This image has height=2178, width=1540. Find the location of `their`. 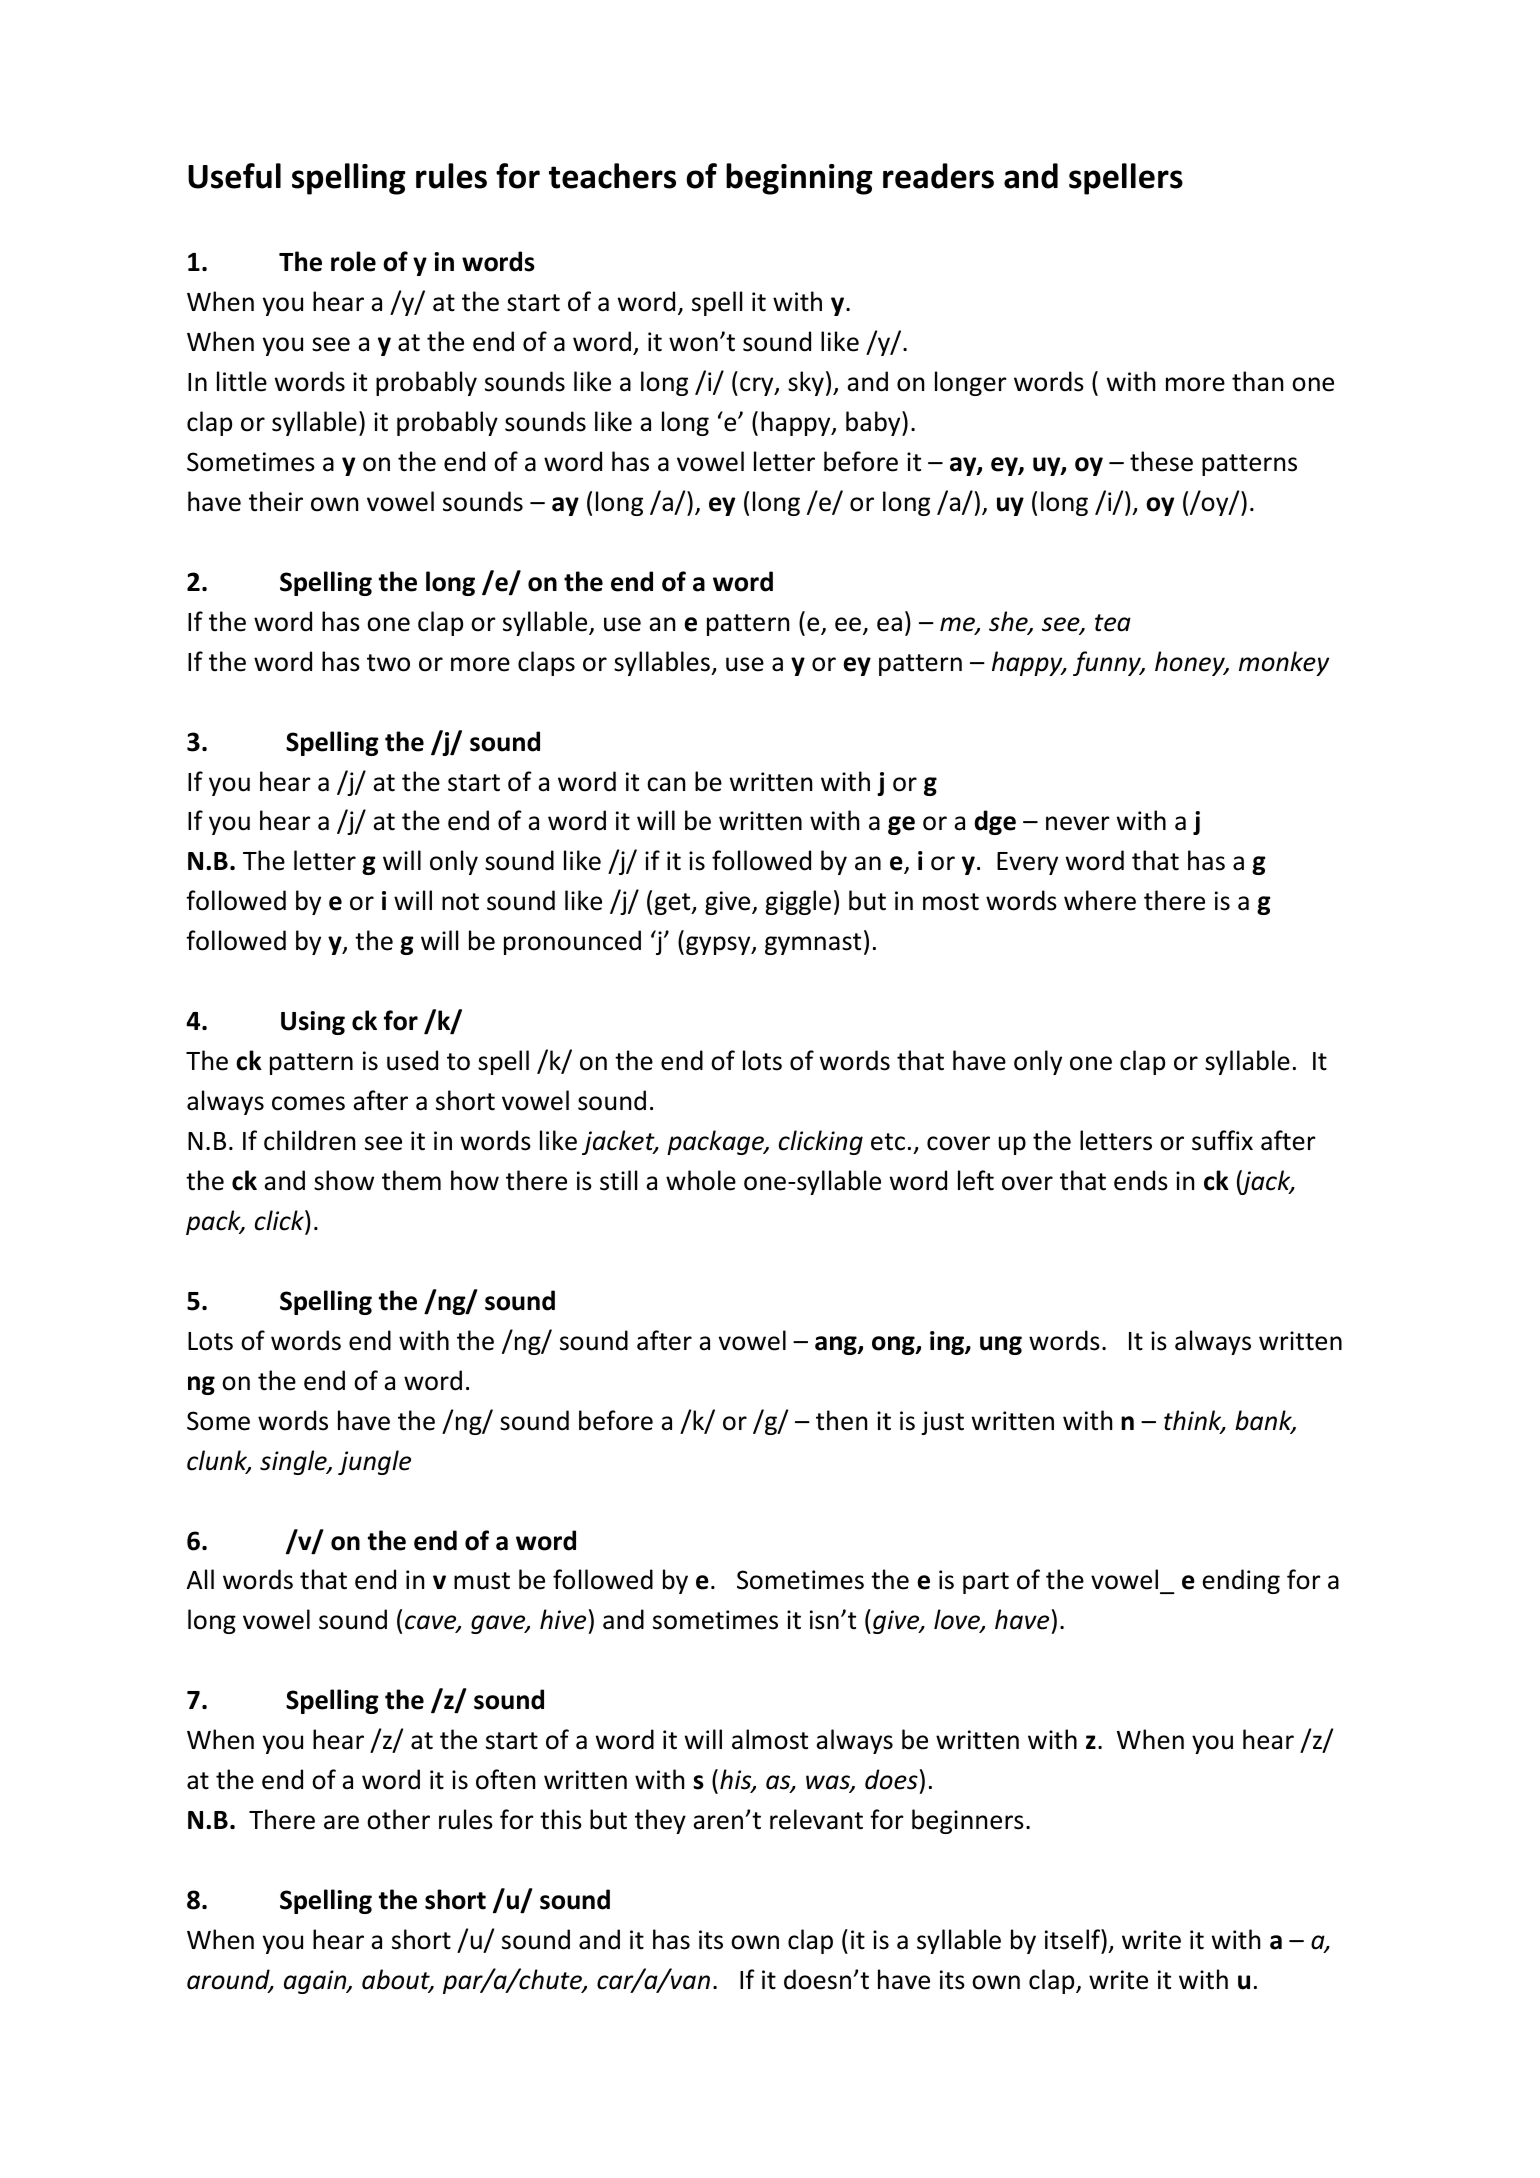

their is located at coordinates (276, 501).
